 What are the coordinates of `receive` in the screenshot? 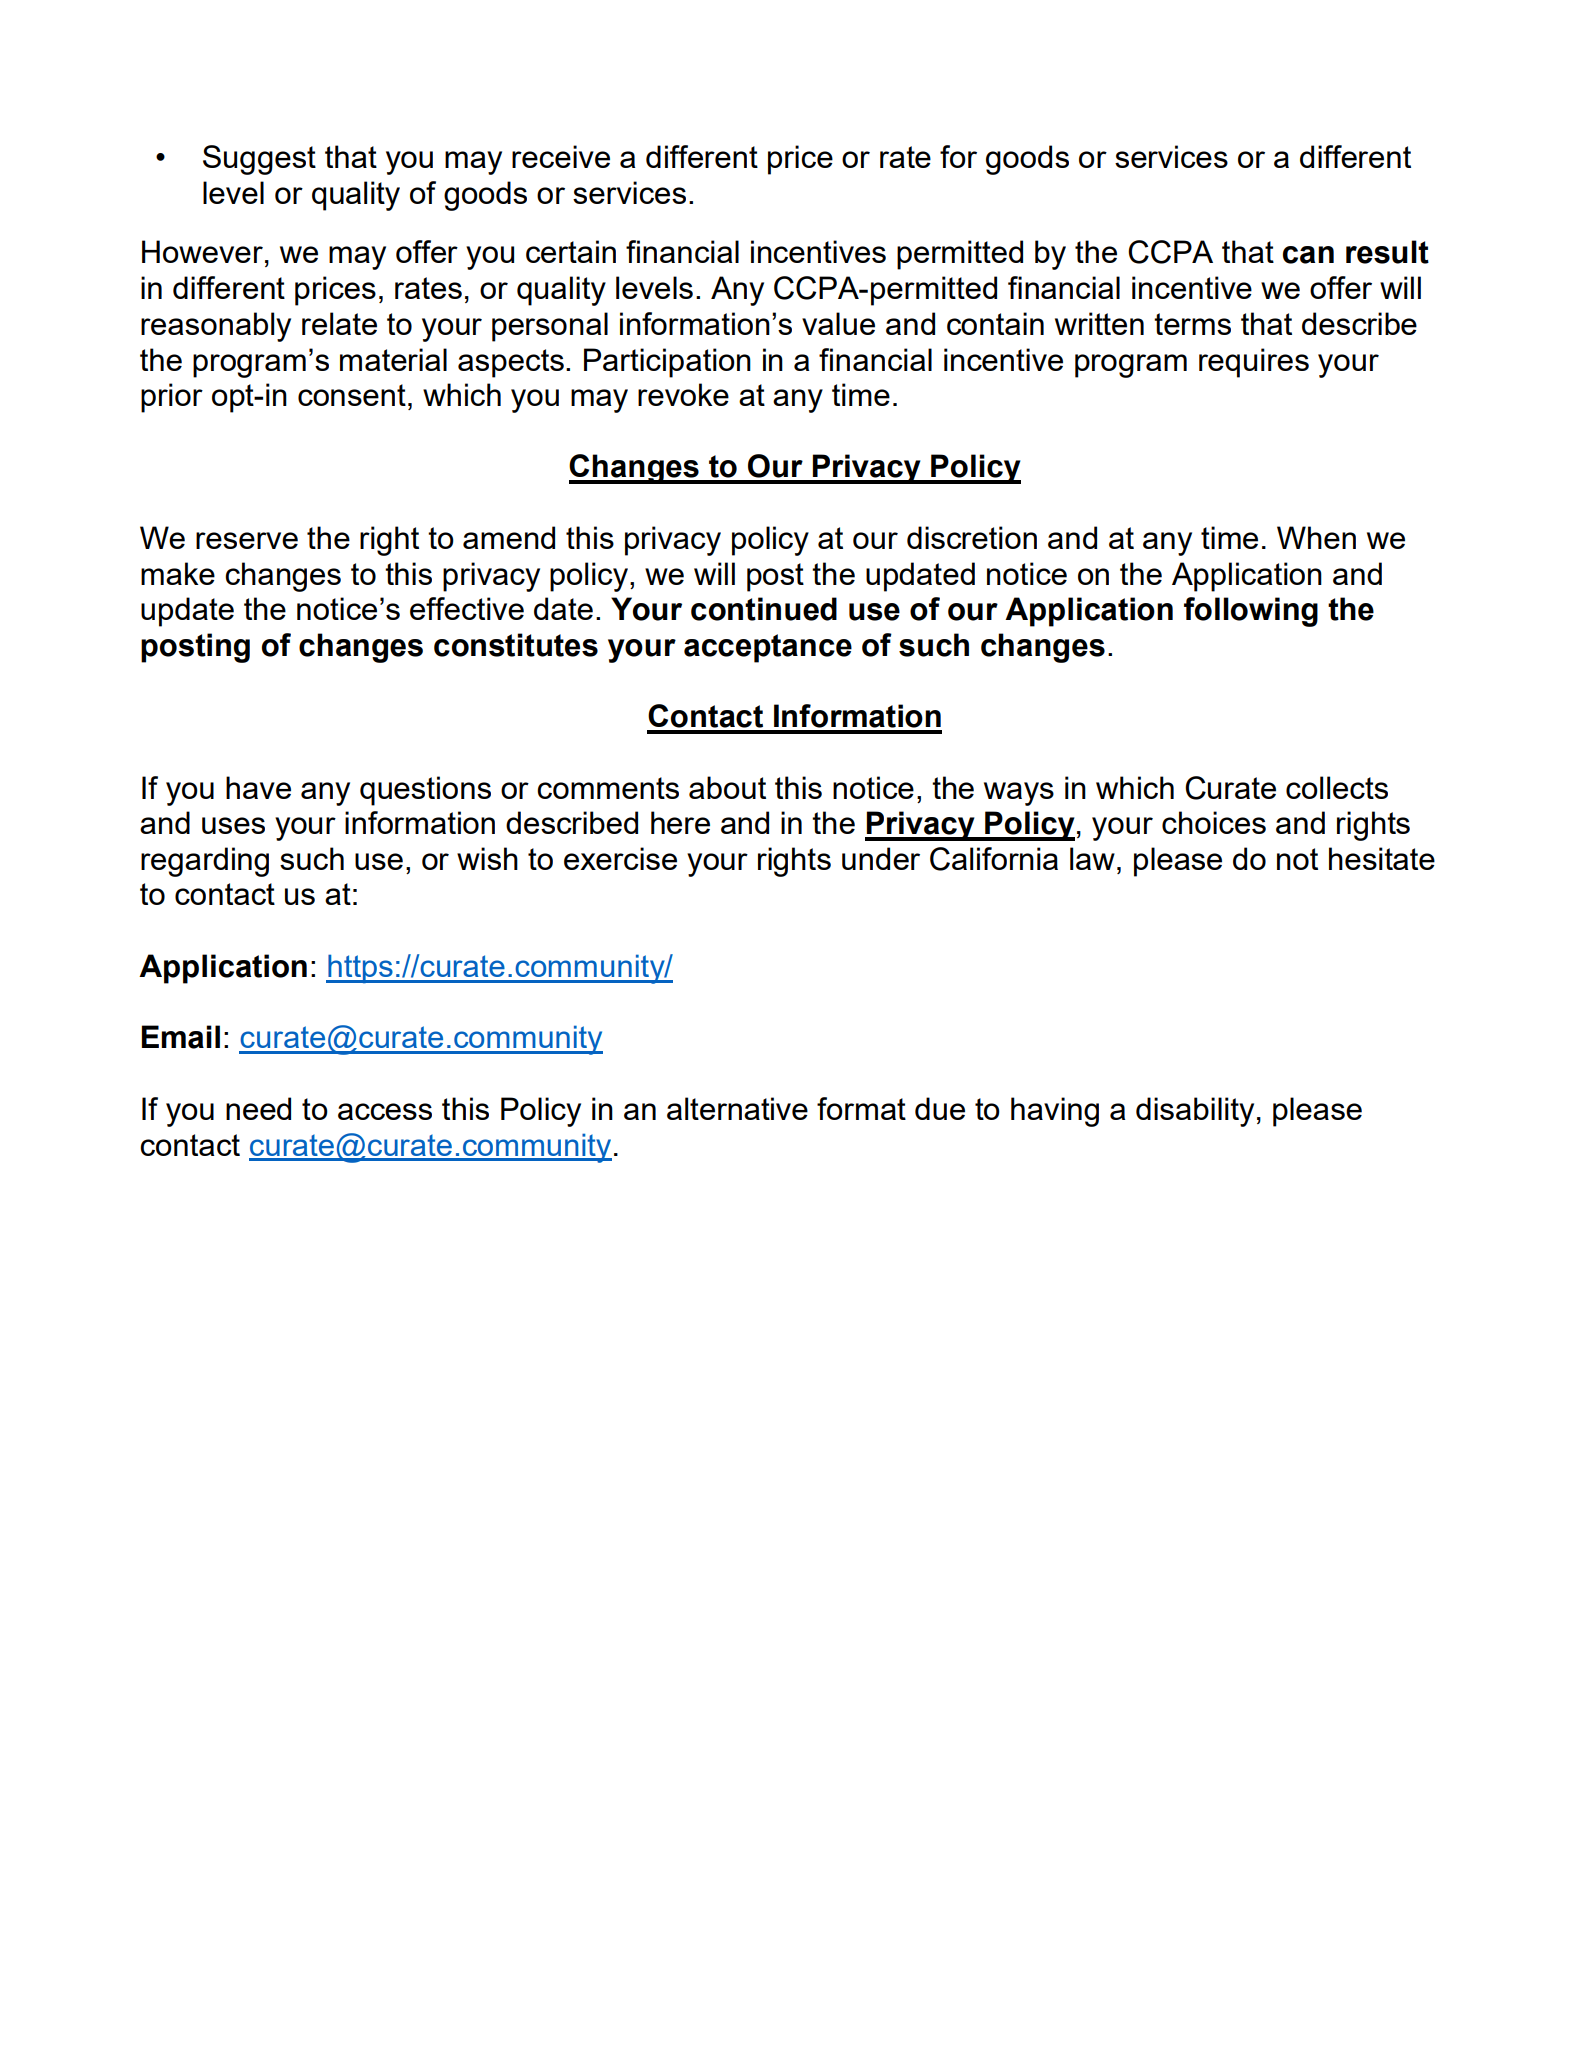 It's located at (561, 156).
